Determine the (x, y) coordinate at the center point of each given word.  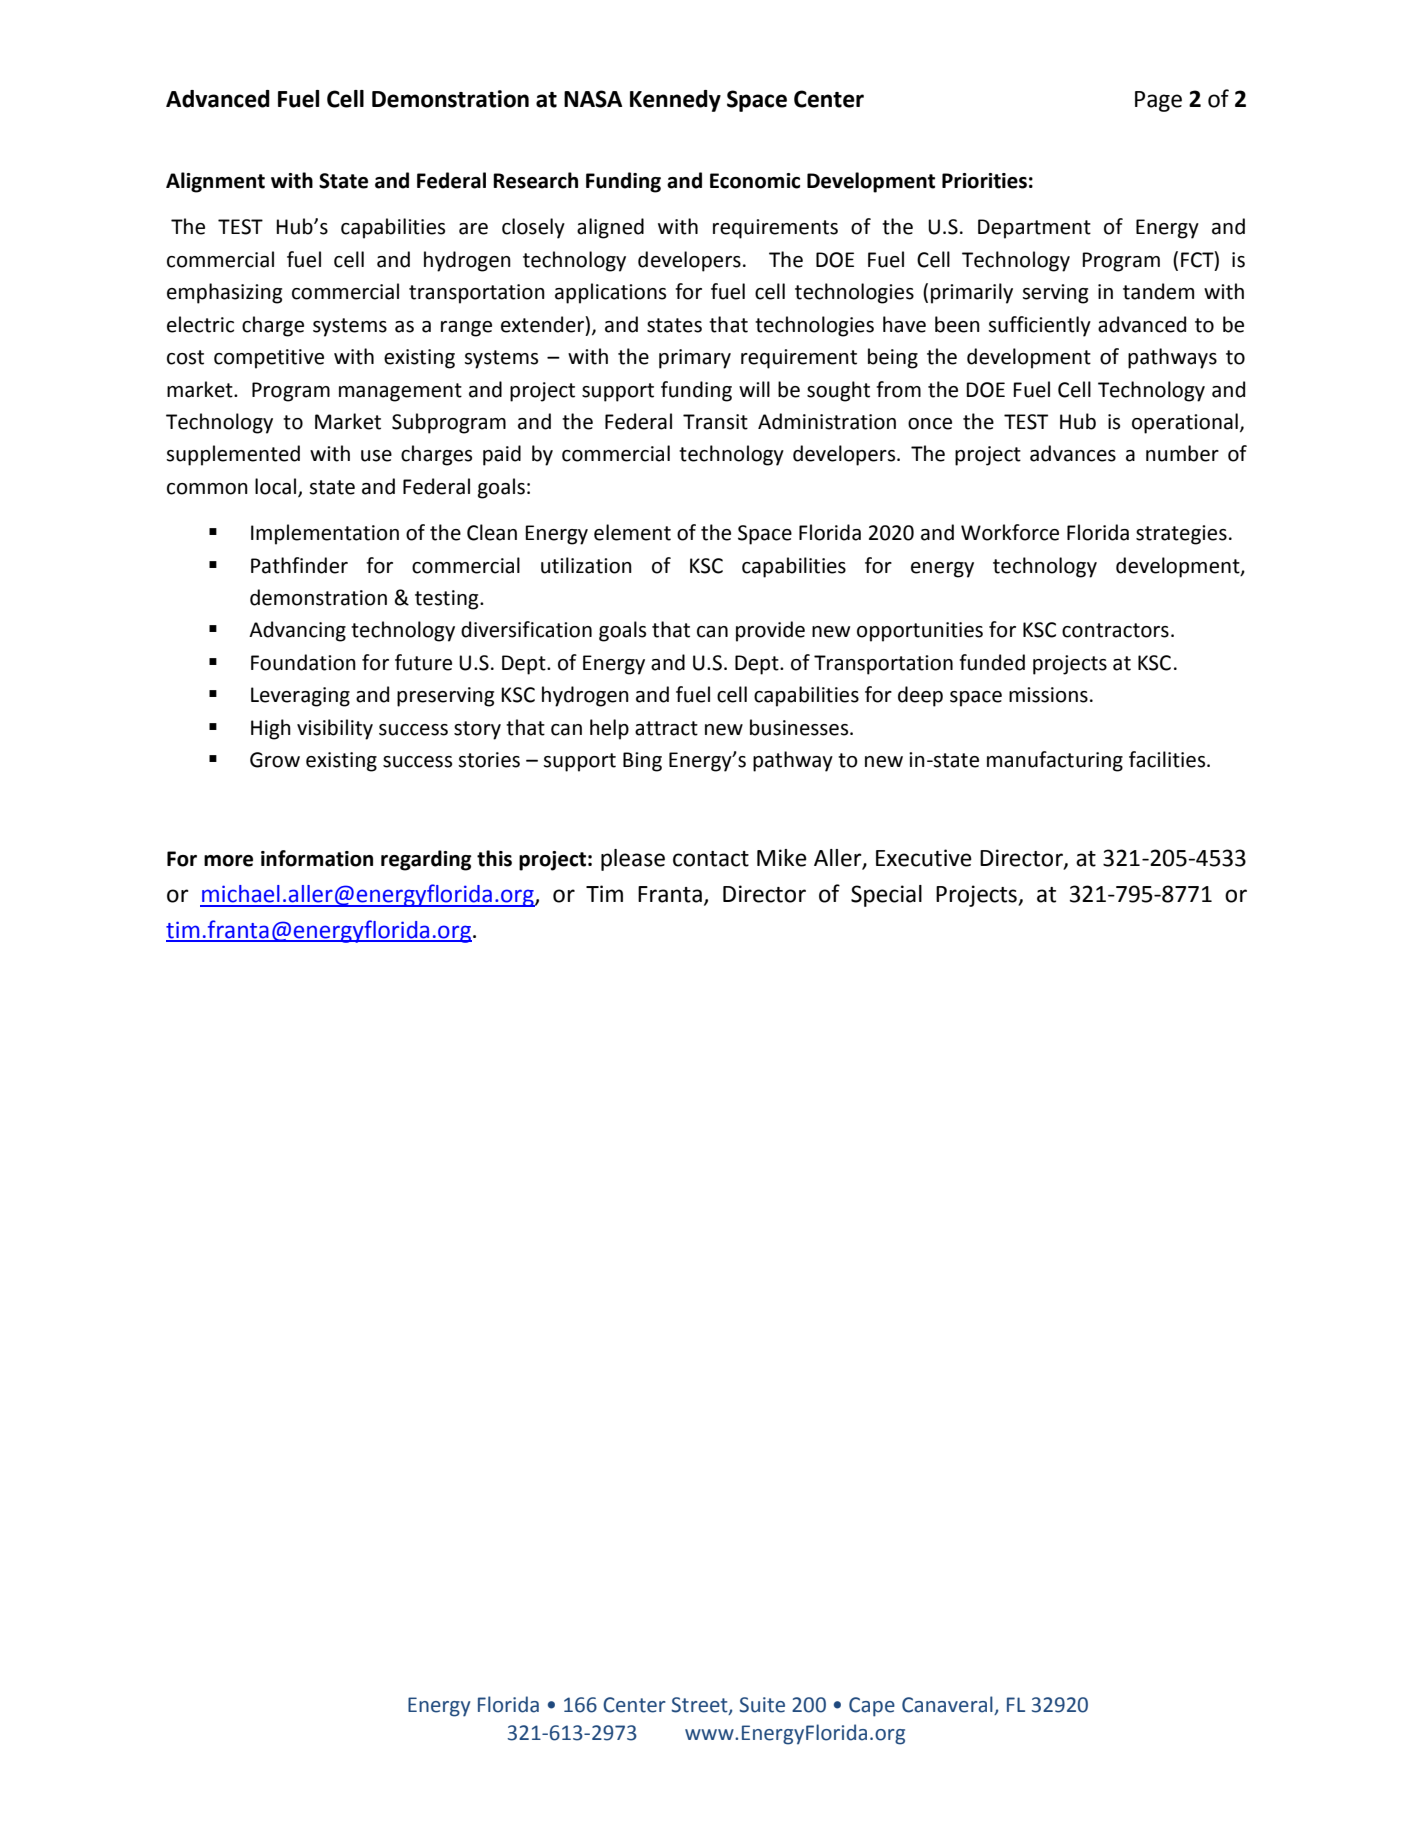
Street (700, 1705)
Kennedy (675, 101)
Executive (924, 858)
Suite (762, 1705)
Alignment (215, 182)
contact (711, 859)
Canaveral (947, 1704)
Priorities (984, 181)
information (317, 858)
